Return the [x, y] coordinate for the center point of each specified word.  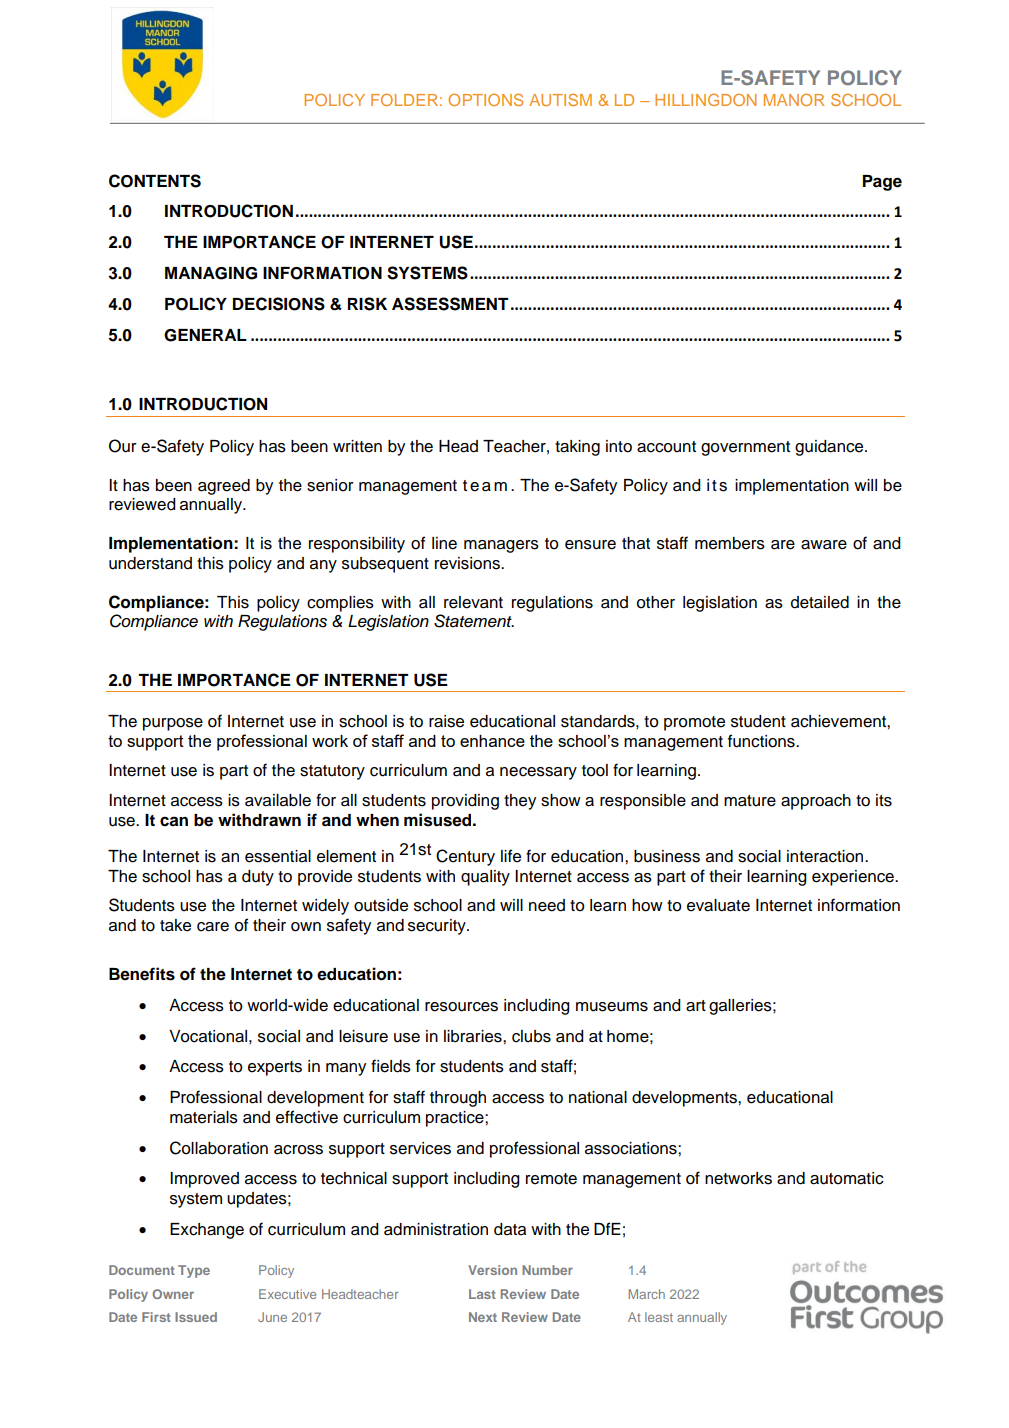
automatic [847, 1178]
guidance [830, 448]
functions [762, 741]
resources [461, 1007]
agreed [224, 487]
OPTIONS [485, 99]
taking [577, 448]
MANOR [794, 99]
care [213, 927]
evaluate [718, 905]
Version [492, 1270]
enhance [492, 741]
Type [194, 1271]
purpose [173, 724]
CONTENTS [155, 181]
